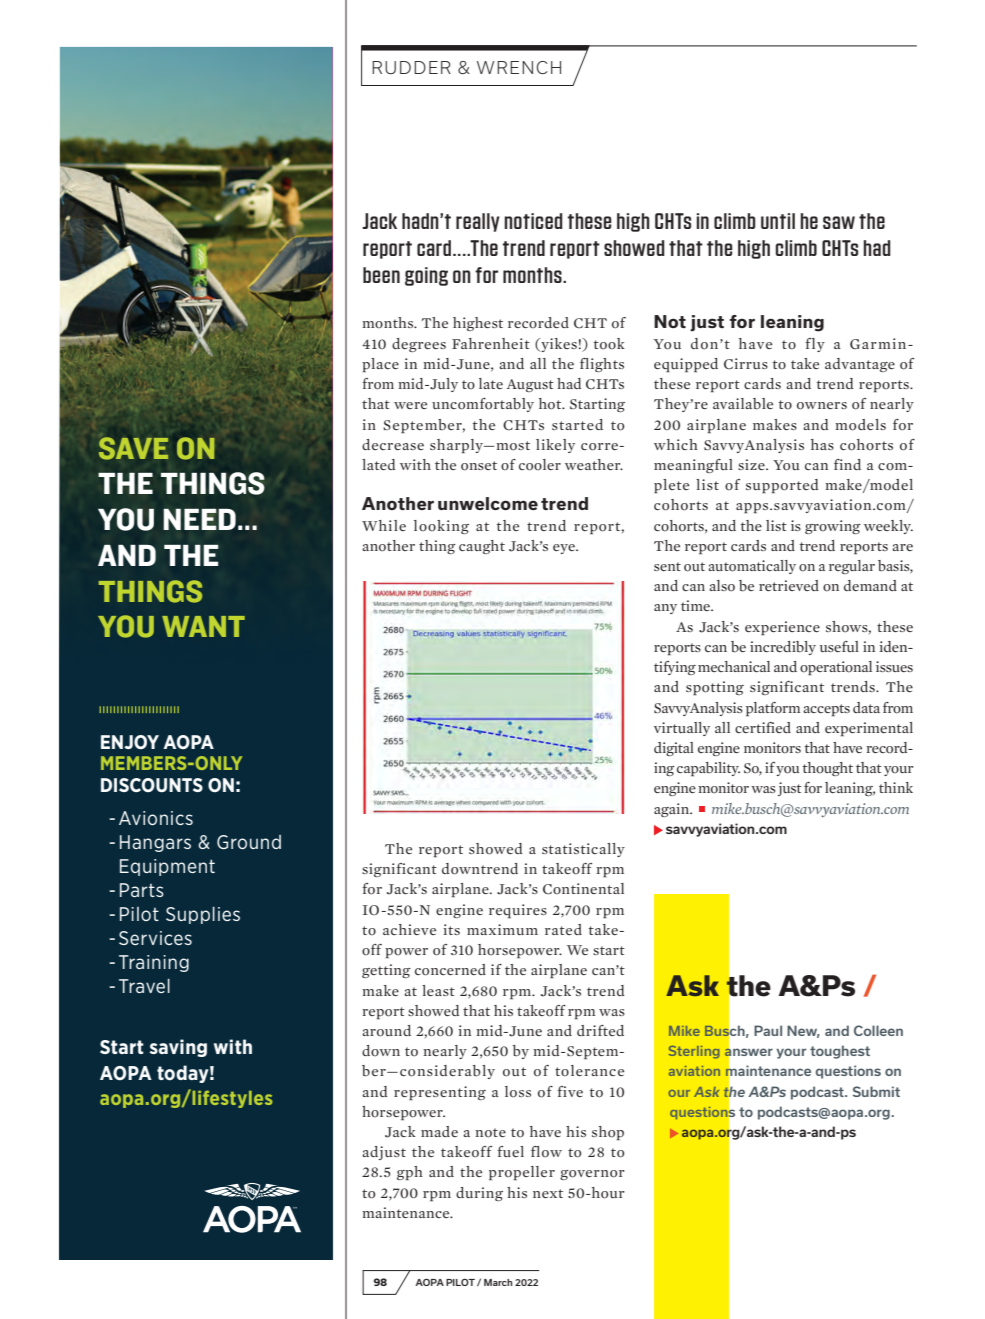  Describe the element at coordinates (674, 749) in the page. I see `digital` at that location.
